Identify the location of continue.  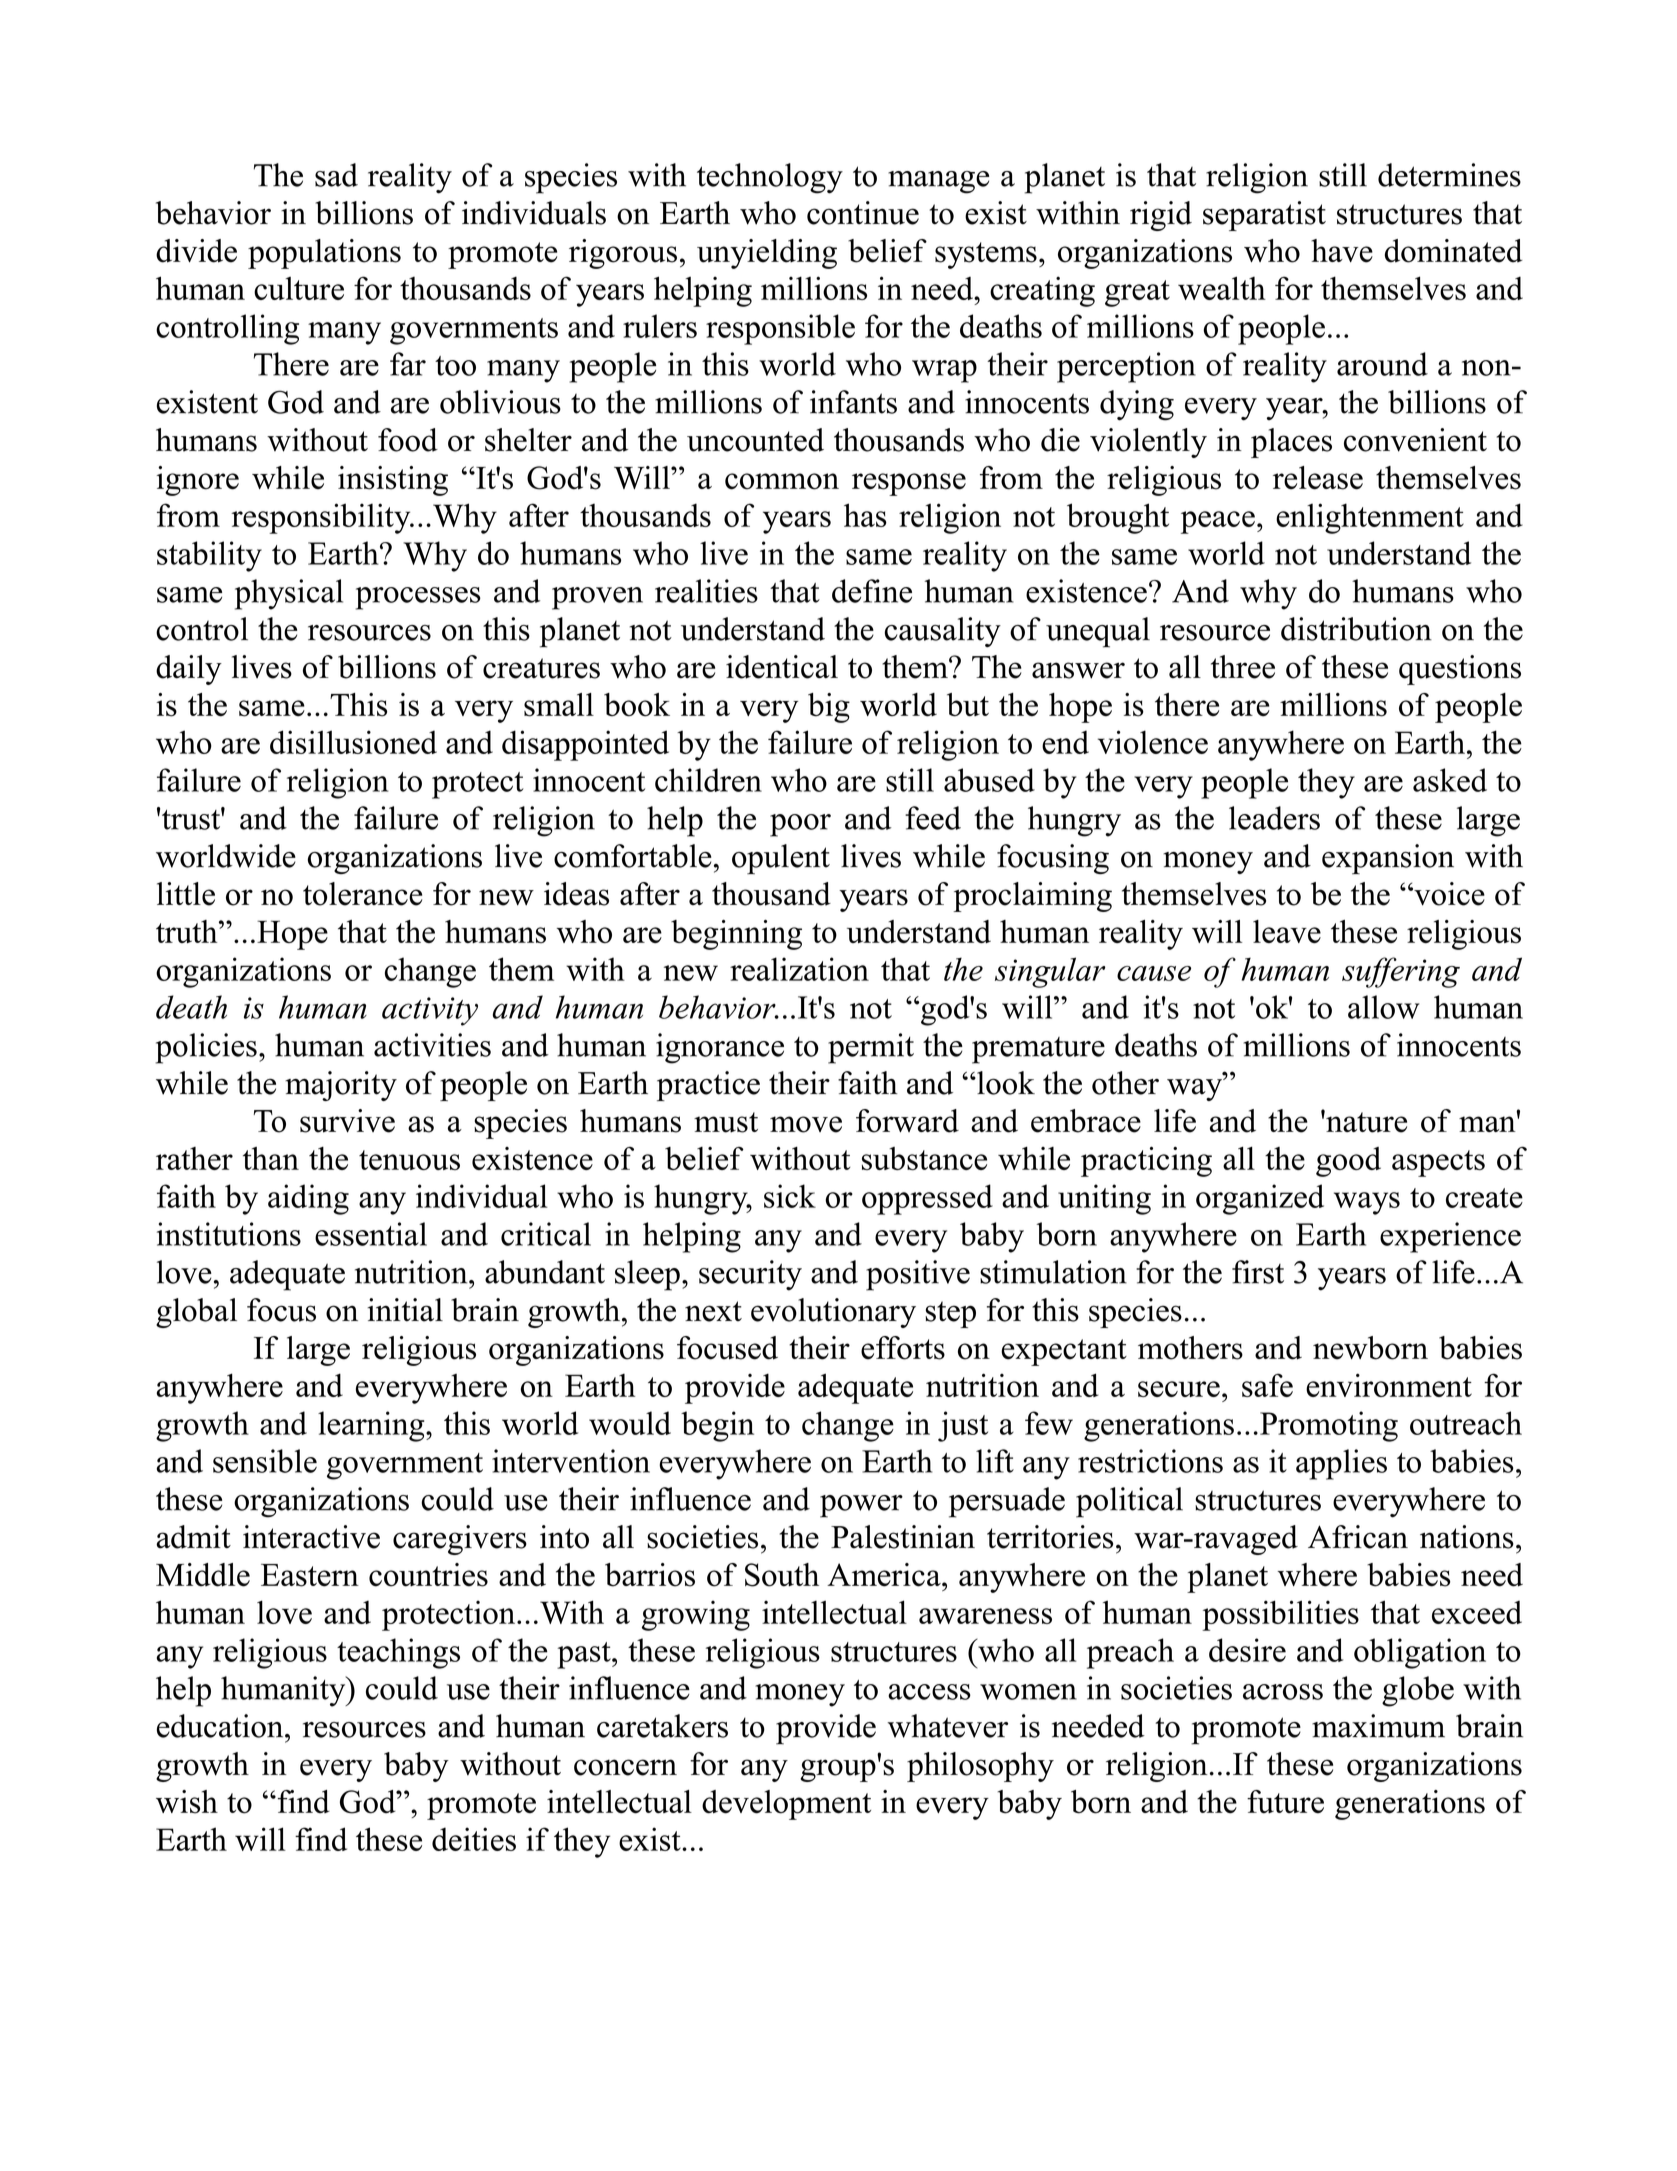
(863, 213).
